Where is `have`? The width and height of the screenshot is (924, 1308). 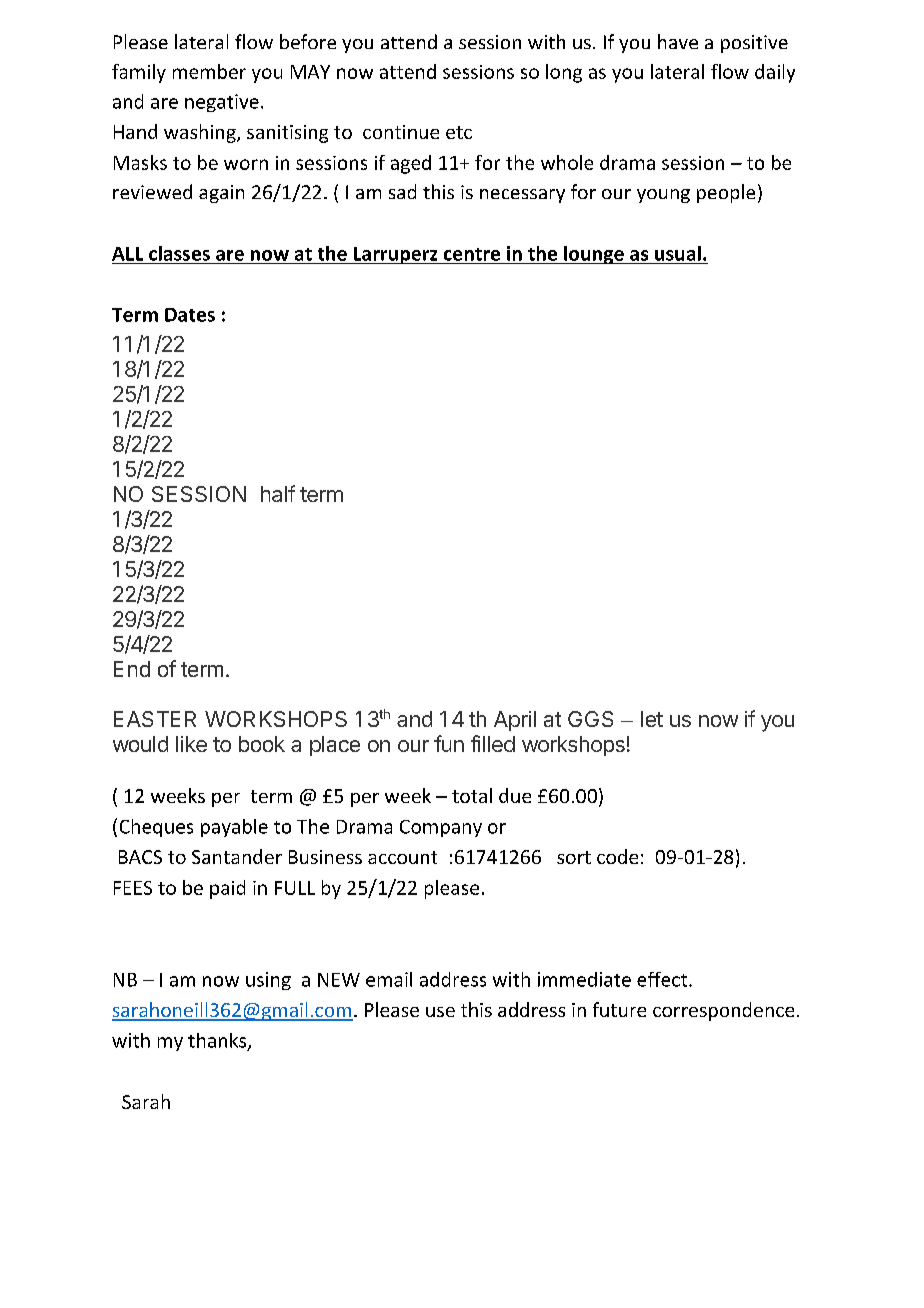
have is located at coordinates (678, 41).
